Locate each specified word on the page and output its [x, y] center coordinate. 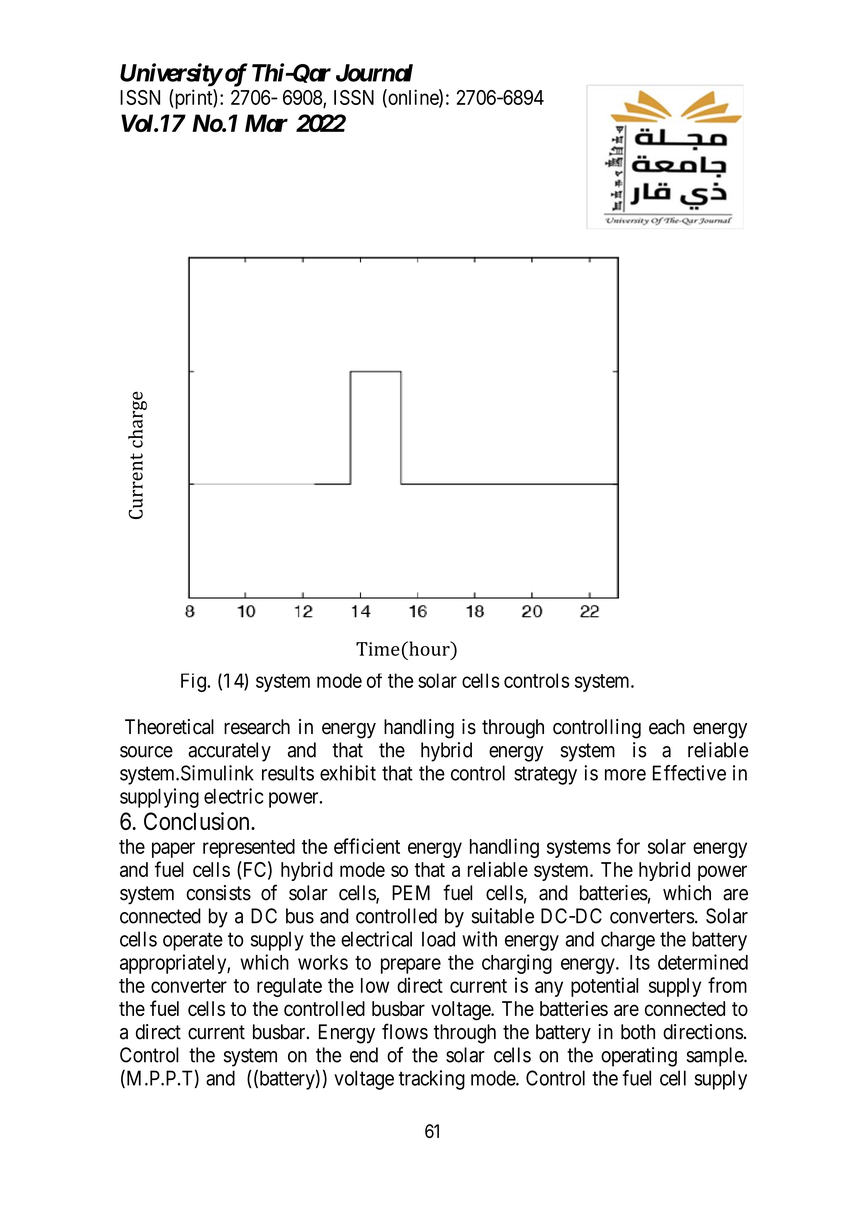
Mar [266, 123]
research [257, 727]
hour [429, 648]
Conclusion [198, 821]
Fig [194, 682]
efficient [367, 846]
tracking [432, 1080]
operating [639, 1057]
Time [378, 649]
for [628, 846]
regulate [289, 987]
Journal [374, 73]
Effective [689, 773]
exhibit [348, 773]
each [667, 727]
